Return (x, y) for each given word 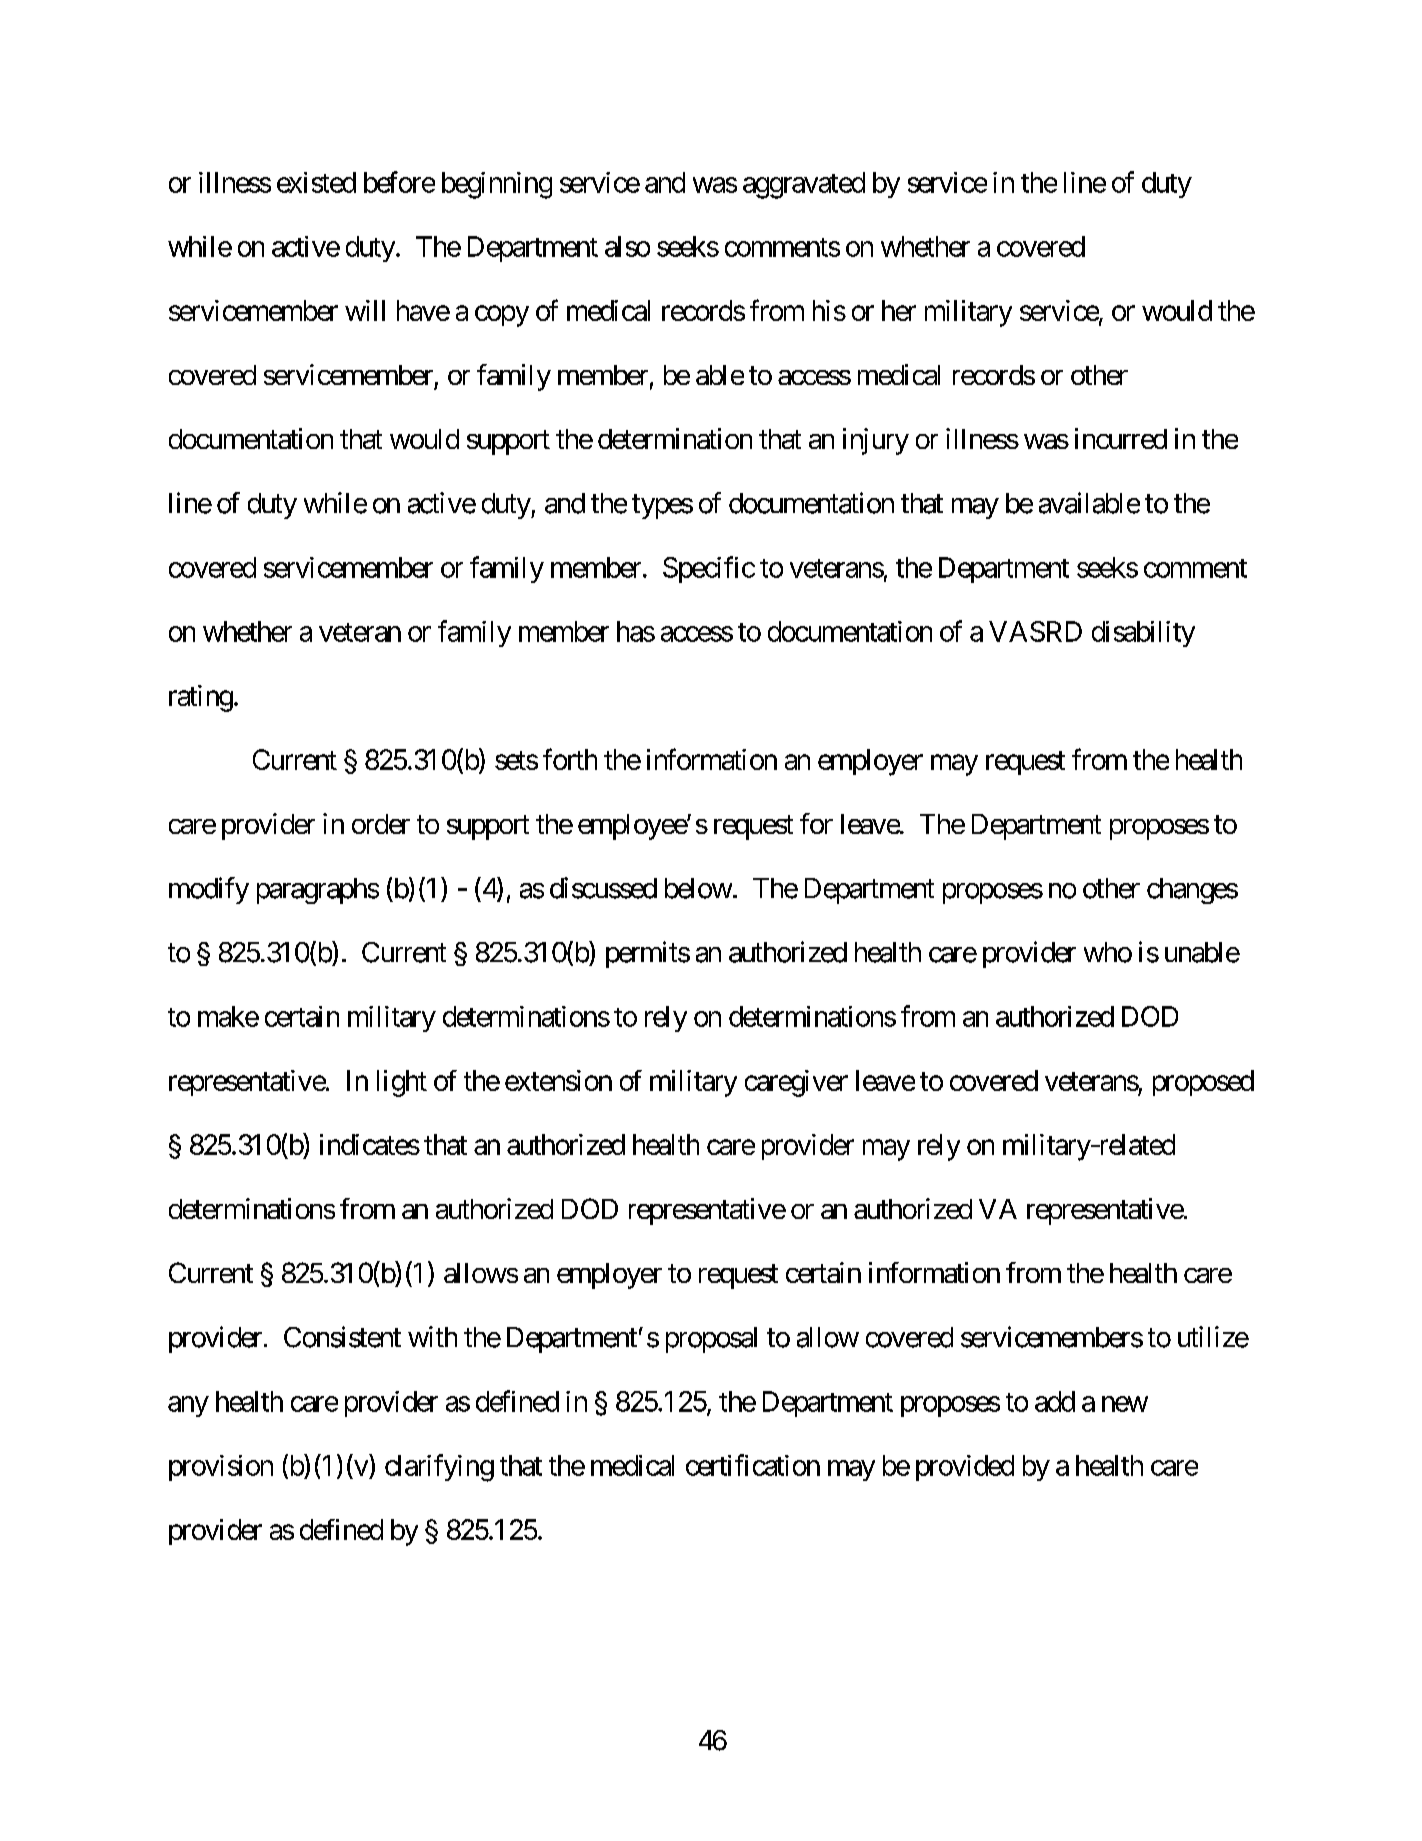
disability (1143, 634)
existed (316, 182)
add (1055, 1401)
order (381, 824)
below (698, 888)
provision (221, 1468)
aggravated (804, 185)
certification (753, 1465)
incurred (1121, 438)
